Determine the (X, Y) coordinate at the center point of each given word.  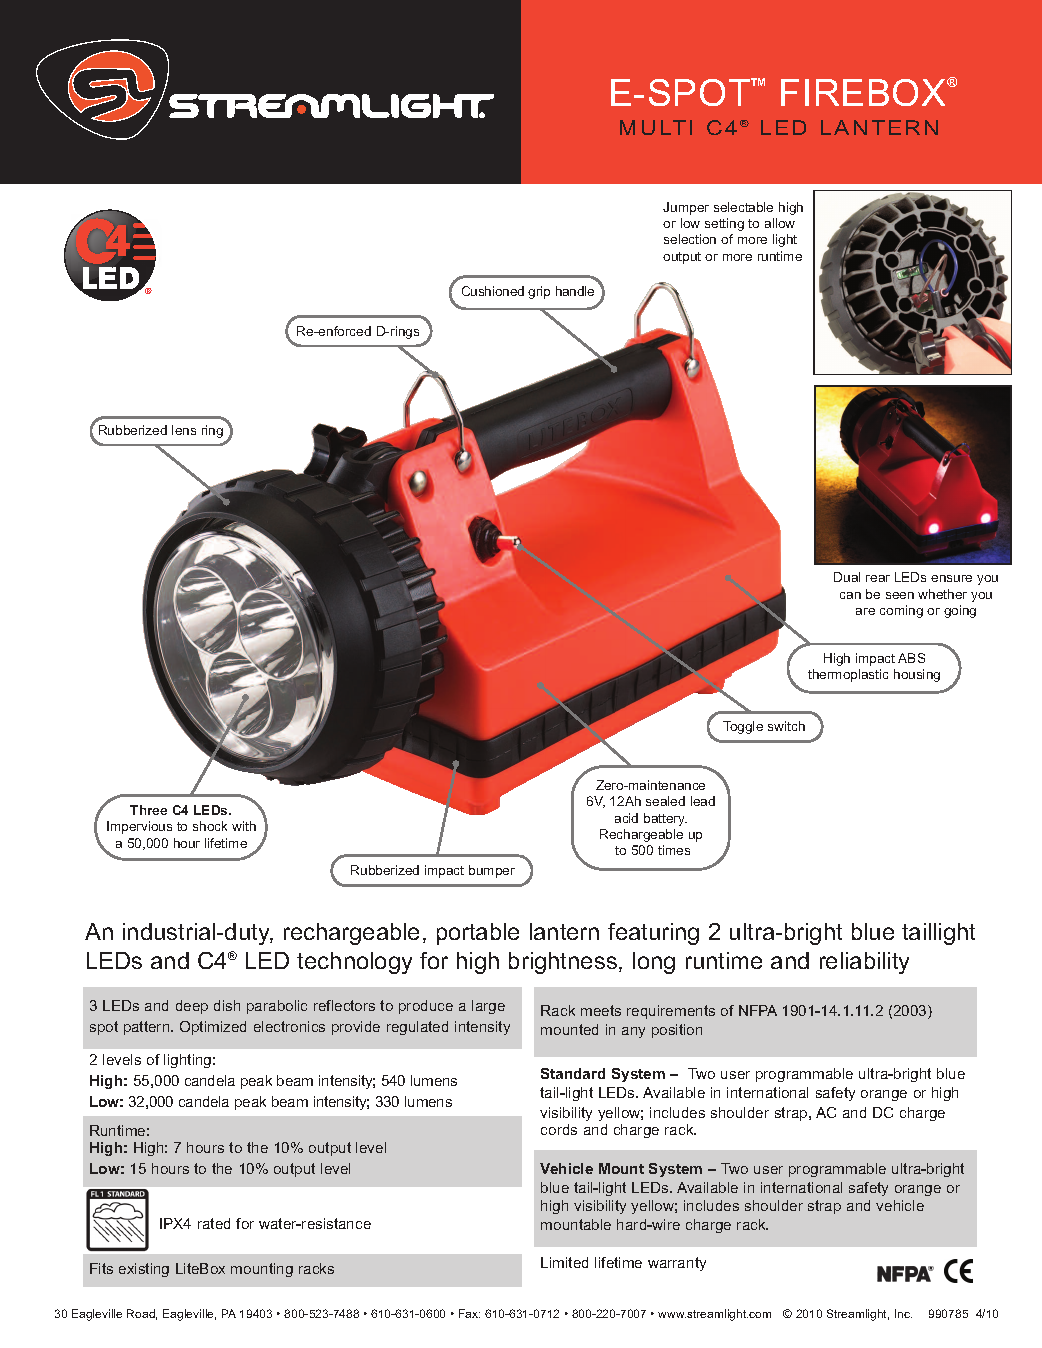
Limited (564, 1262)
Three (148, 810)
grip (539, 292)
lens (184, 430)
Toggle (743, 727)
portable (478, 934)
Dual (847, 577)
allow (780, 223)
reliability (864, 963)
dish (227, 1005)
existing (144, 1270)
